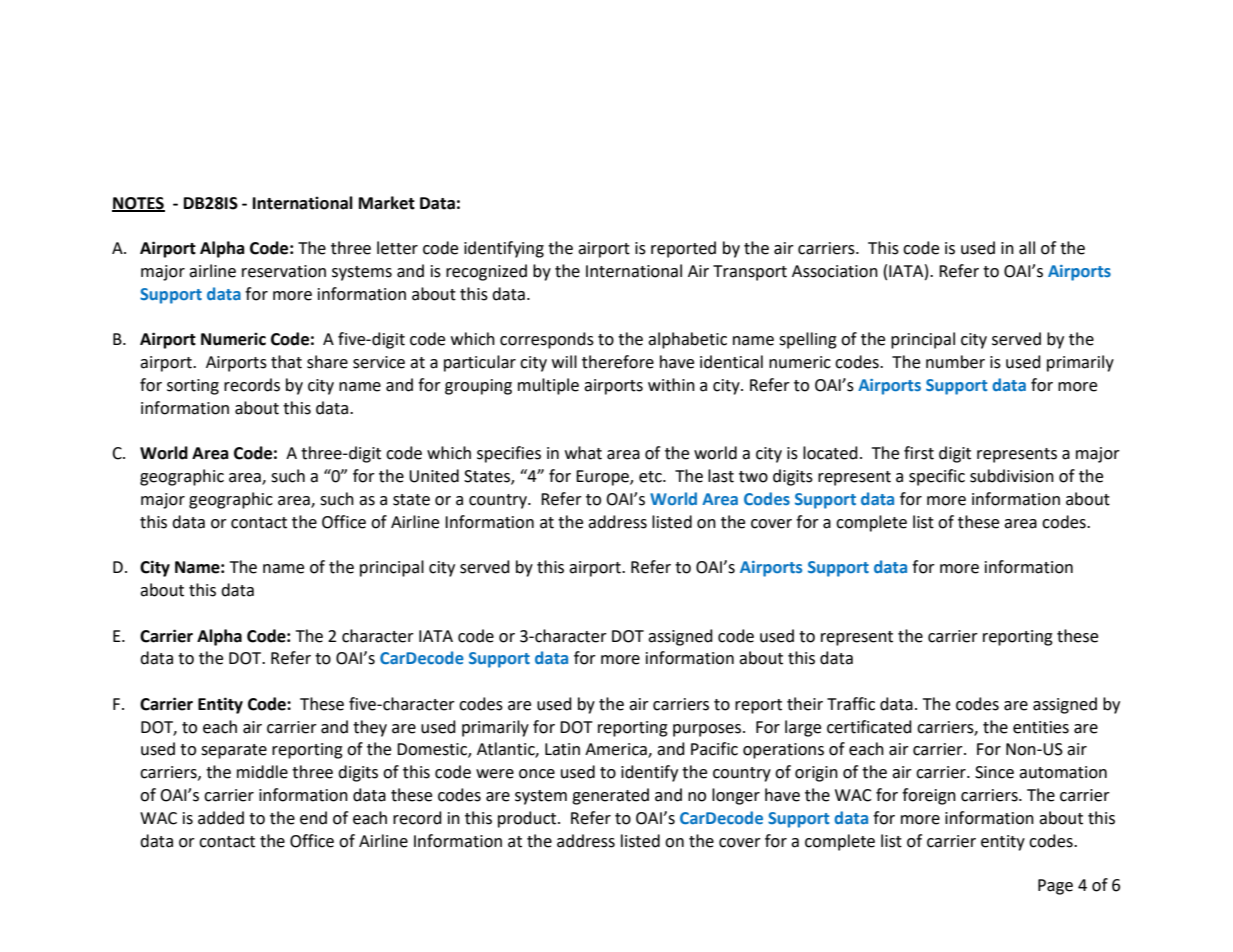  What do you see at coordinates (193, 387) in the screenshot?
I see `sorting` at bounding box center [193, 387].
